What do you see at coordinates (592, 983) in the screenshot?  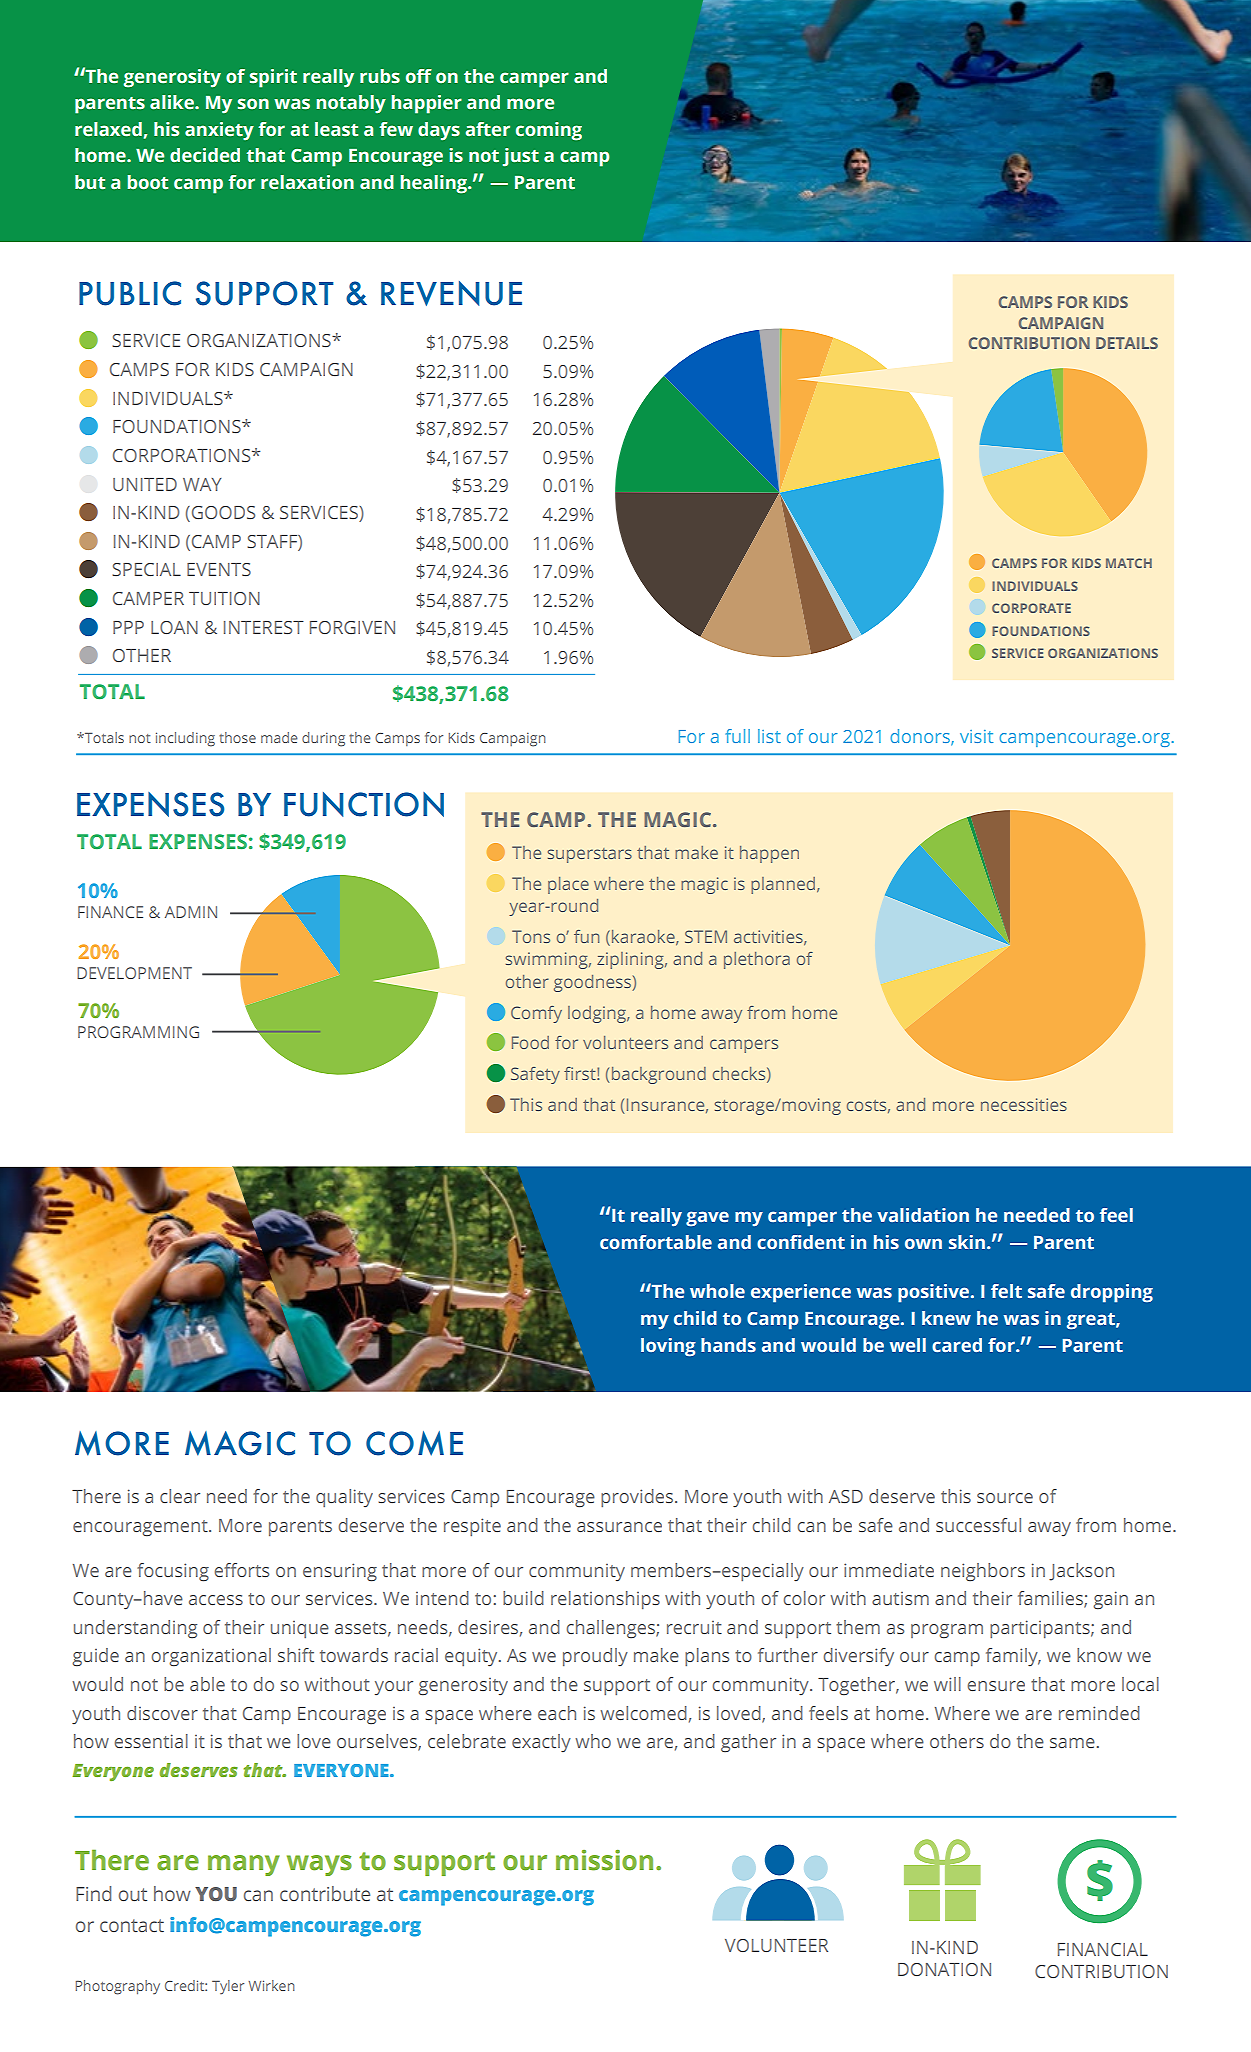 I see `goodness` at bounding box center [592, 983].
